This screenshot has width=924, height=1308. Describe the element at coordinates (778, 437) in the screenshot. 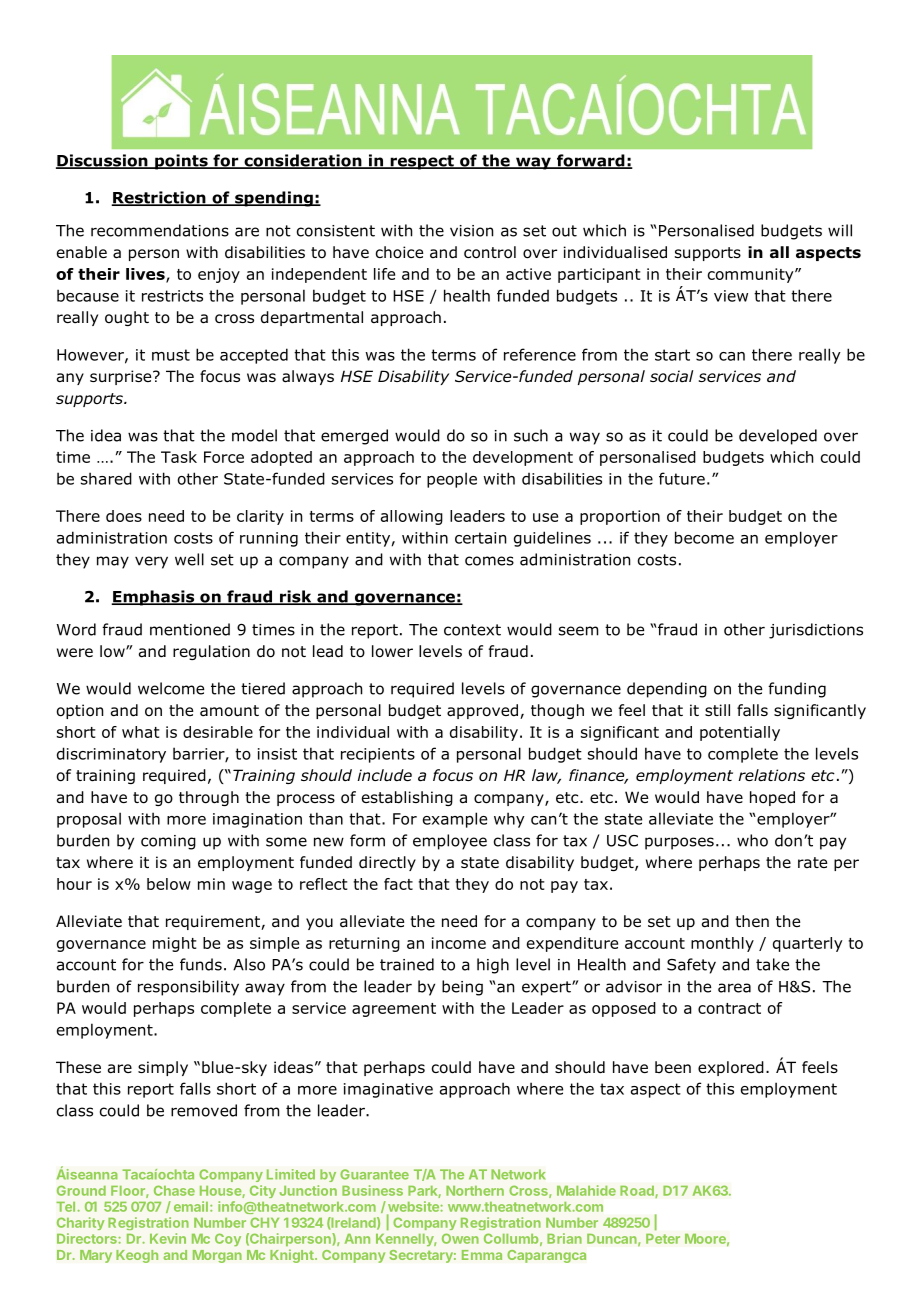

I see `developed` at that location.
